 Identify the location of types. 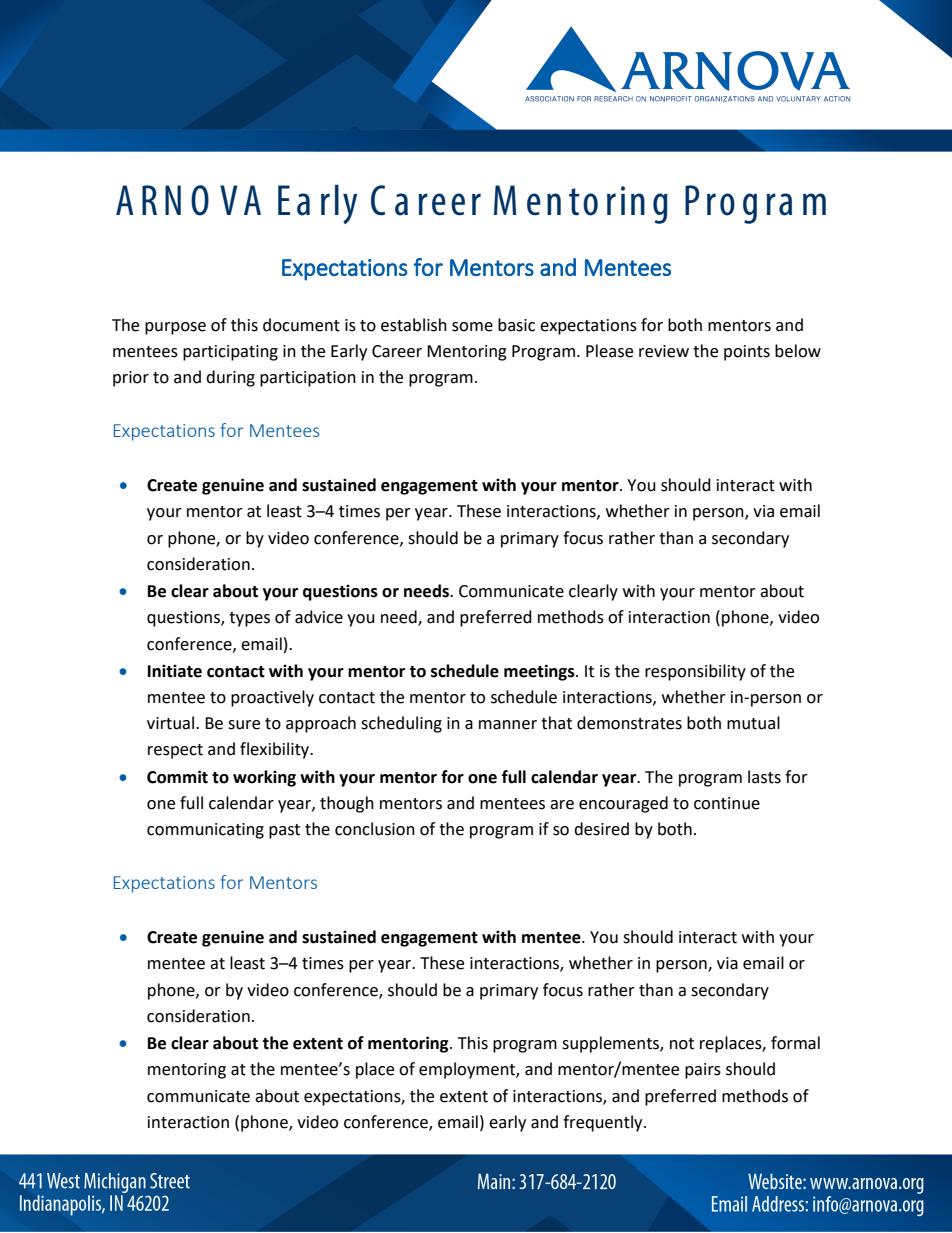
(249, 619).
